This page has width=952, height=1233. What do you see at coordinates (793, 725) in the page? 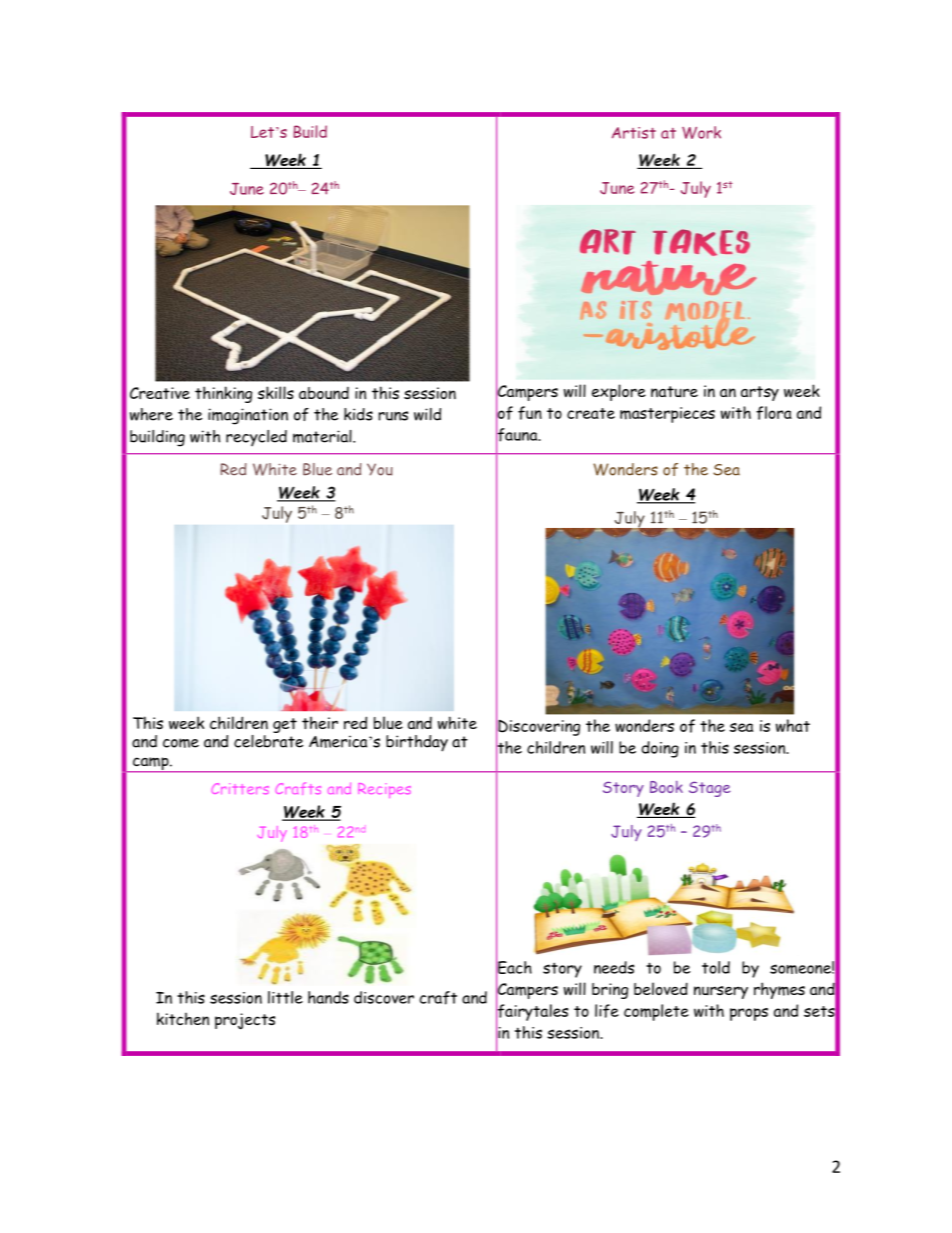
I see `what` at bounding box center [793, 725].
